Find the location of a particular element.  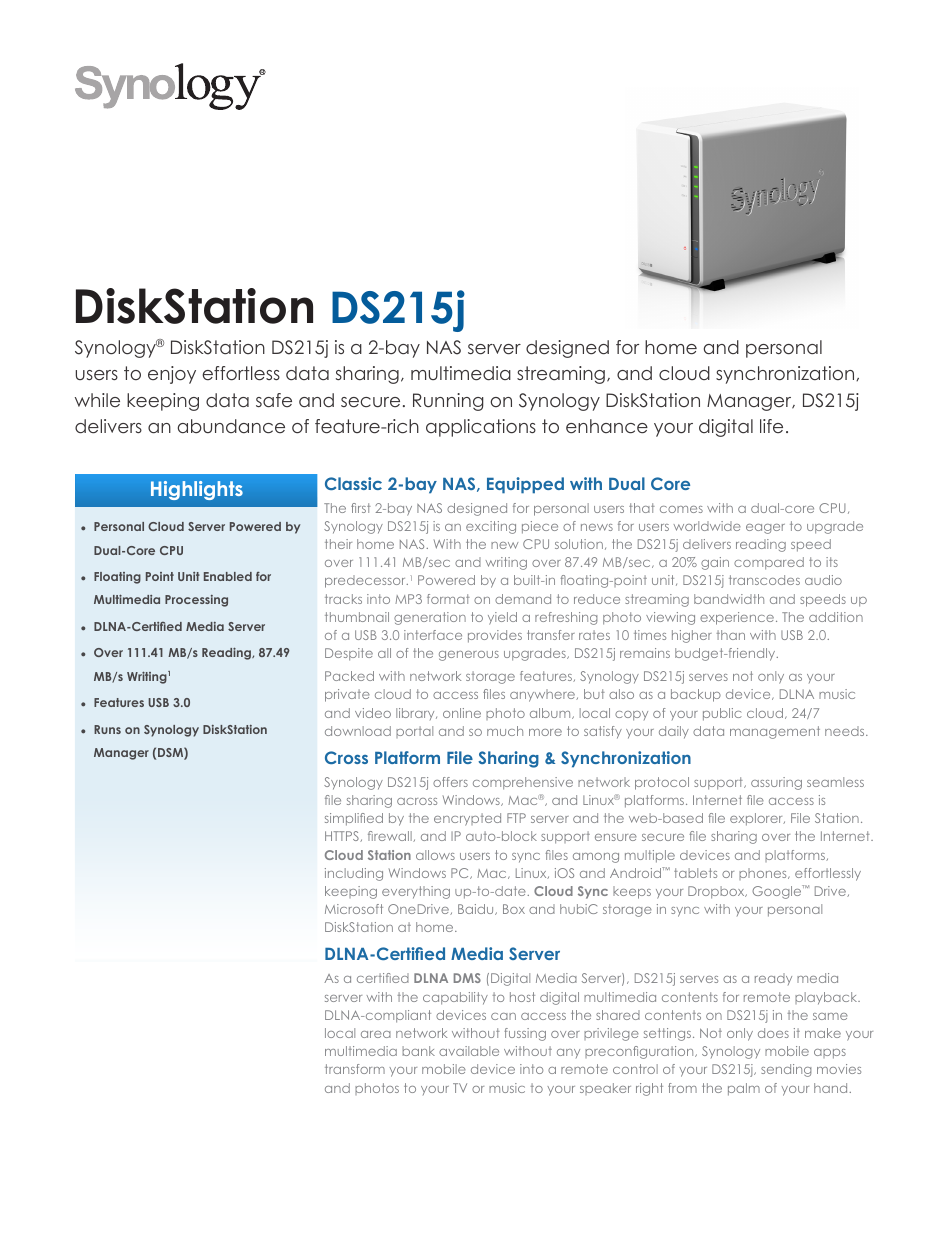

transform is located at coordinates (355, 1069).
